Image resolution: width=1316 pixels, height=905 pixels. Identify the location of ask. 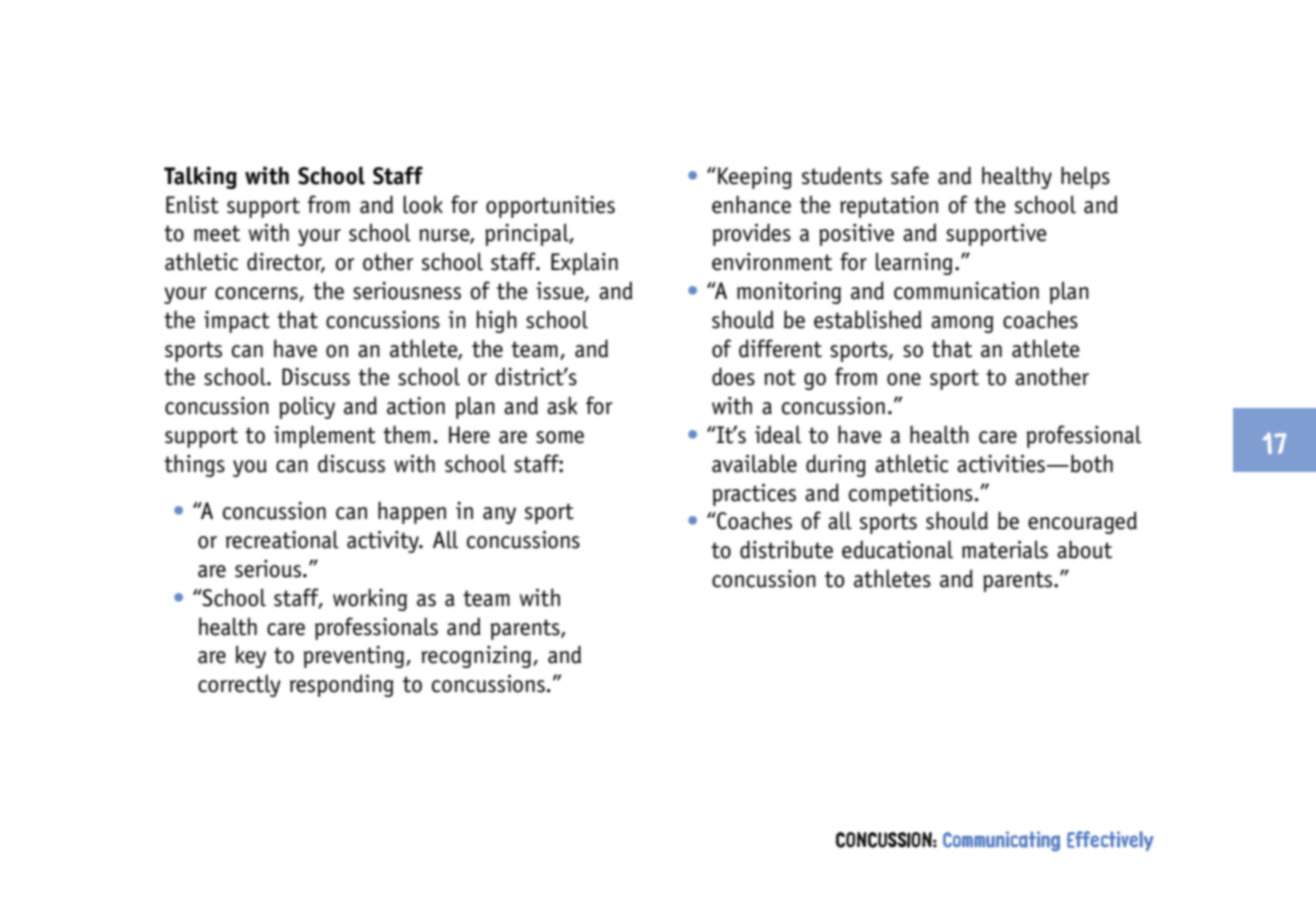
(562, 405).
